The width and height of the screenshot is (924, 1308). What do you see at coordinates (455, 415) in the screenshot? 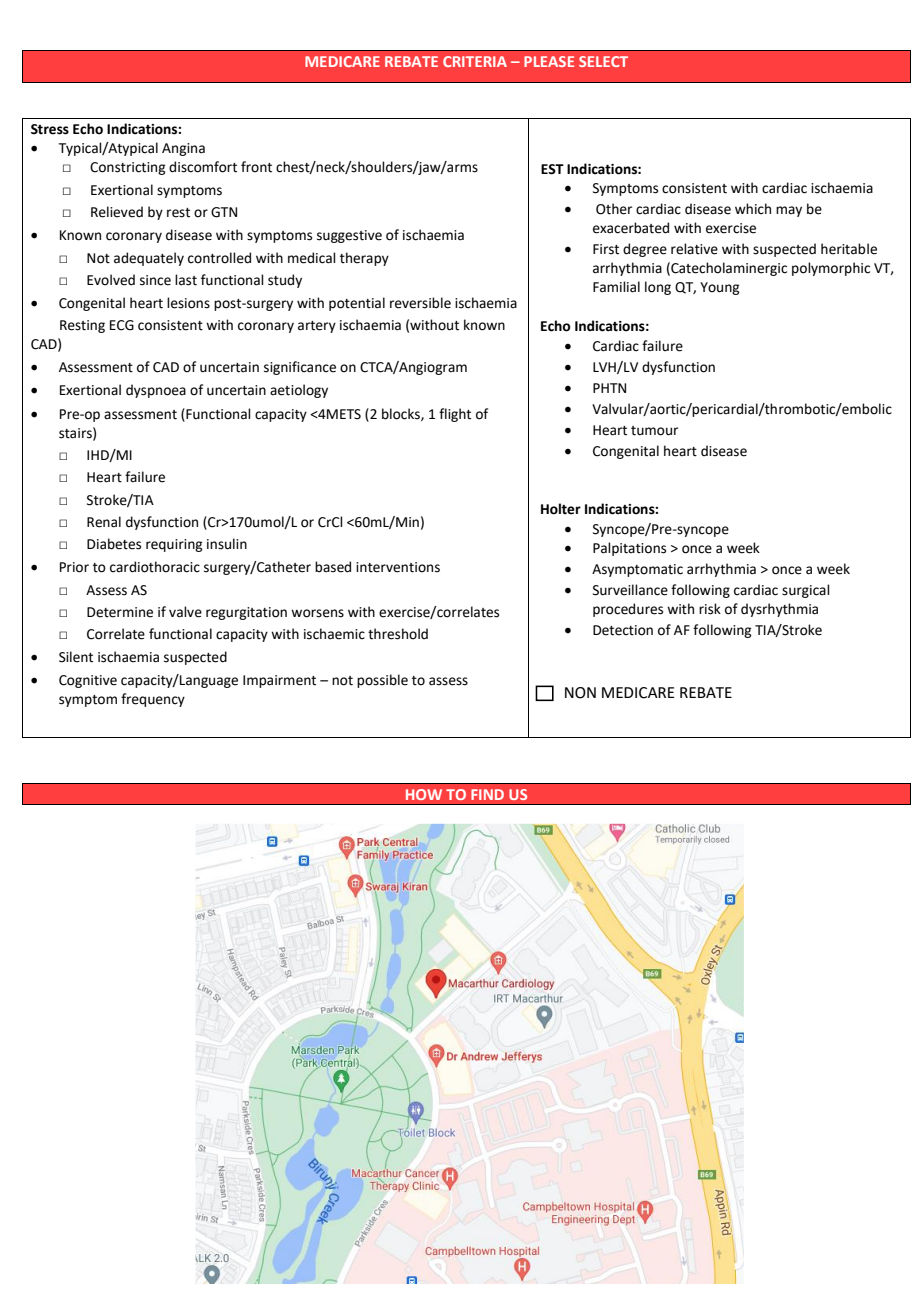
I see `flight` at bounding box center [455, 415].
